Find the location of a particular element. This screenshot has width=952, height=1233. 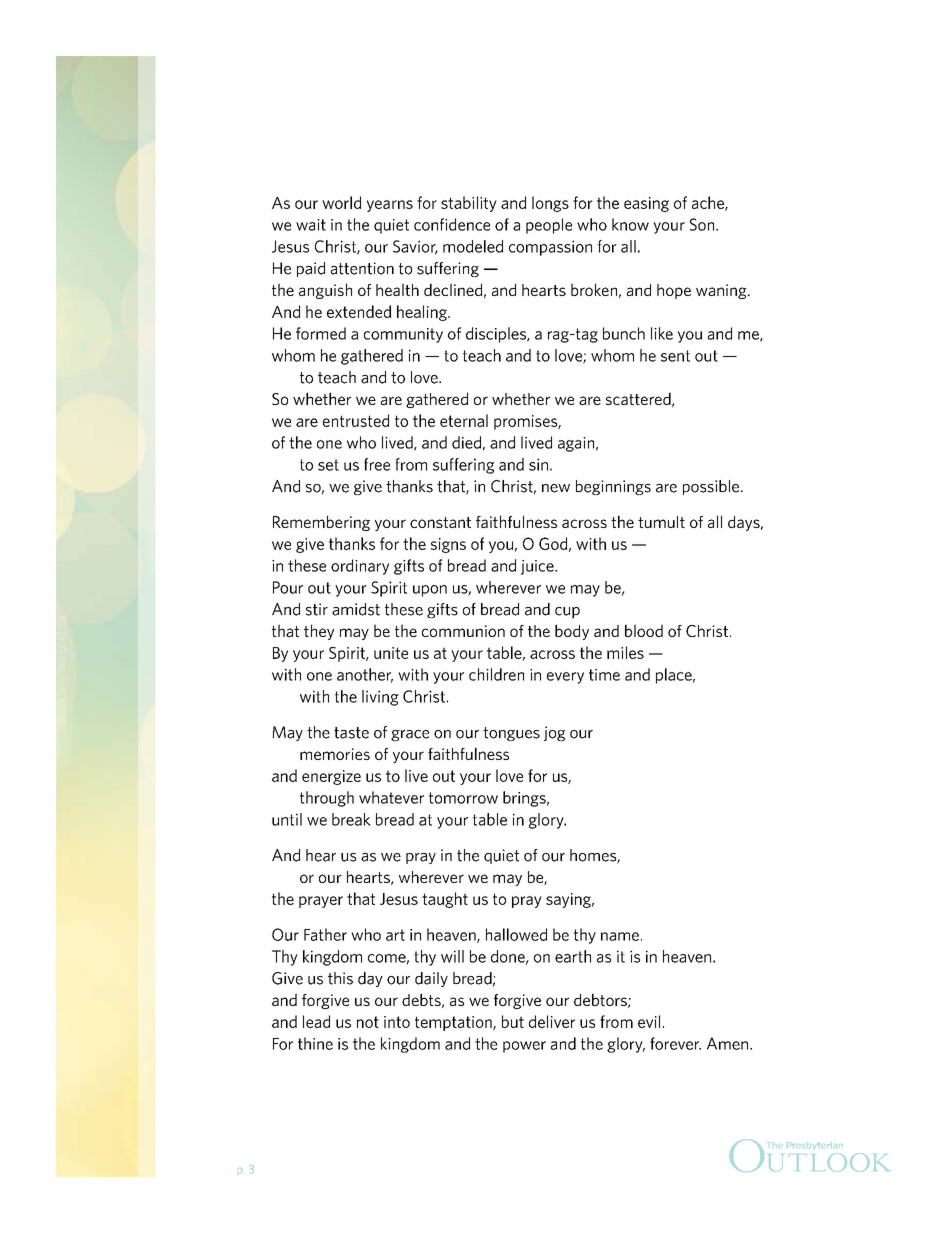

name is located at coordinates (620, 936).
